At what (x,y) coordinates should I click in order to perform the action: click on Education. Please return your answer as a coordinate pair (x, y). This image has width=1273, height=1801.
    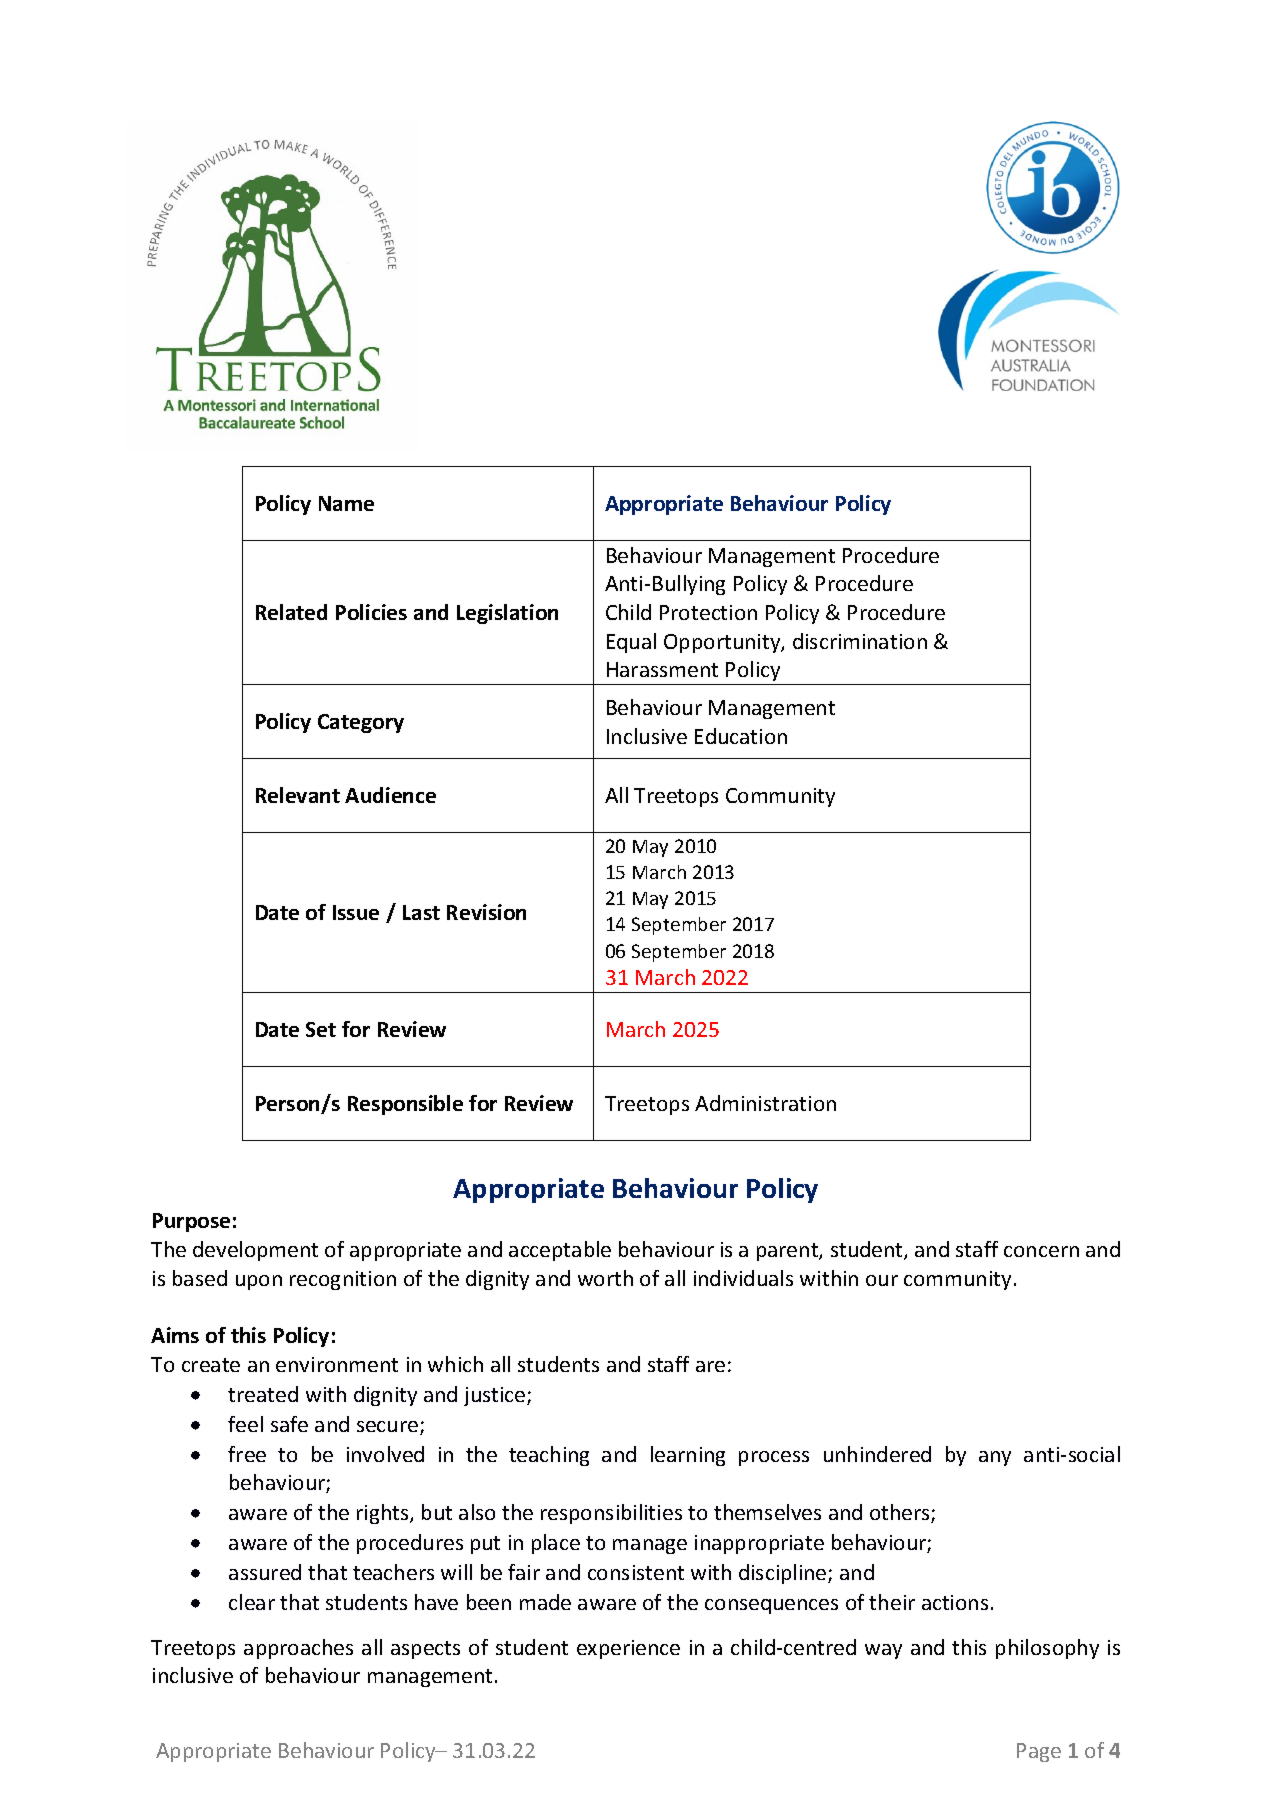
    Looking at the image, I should click on (741, 736).
